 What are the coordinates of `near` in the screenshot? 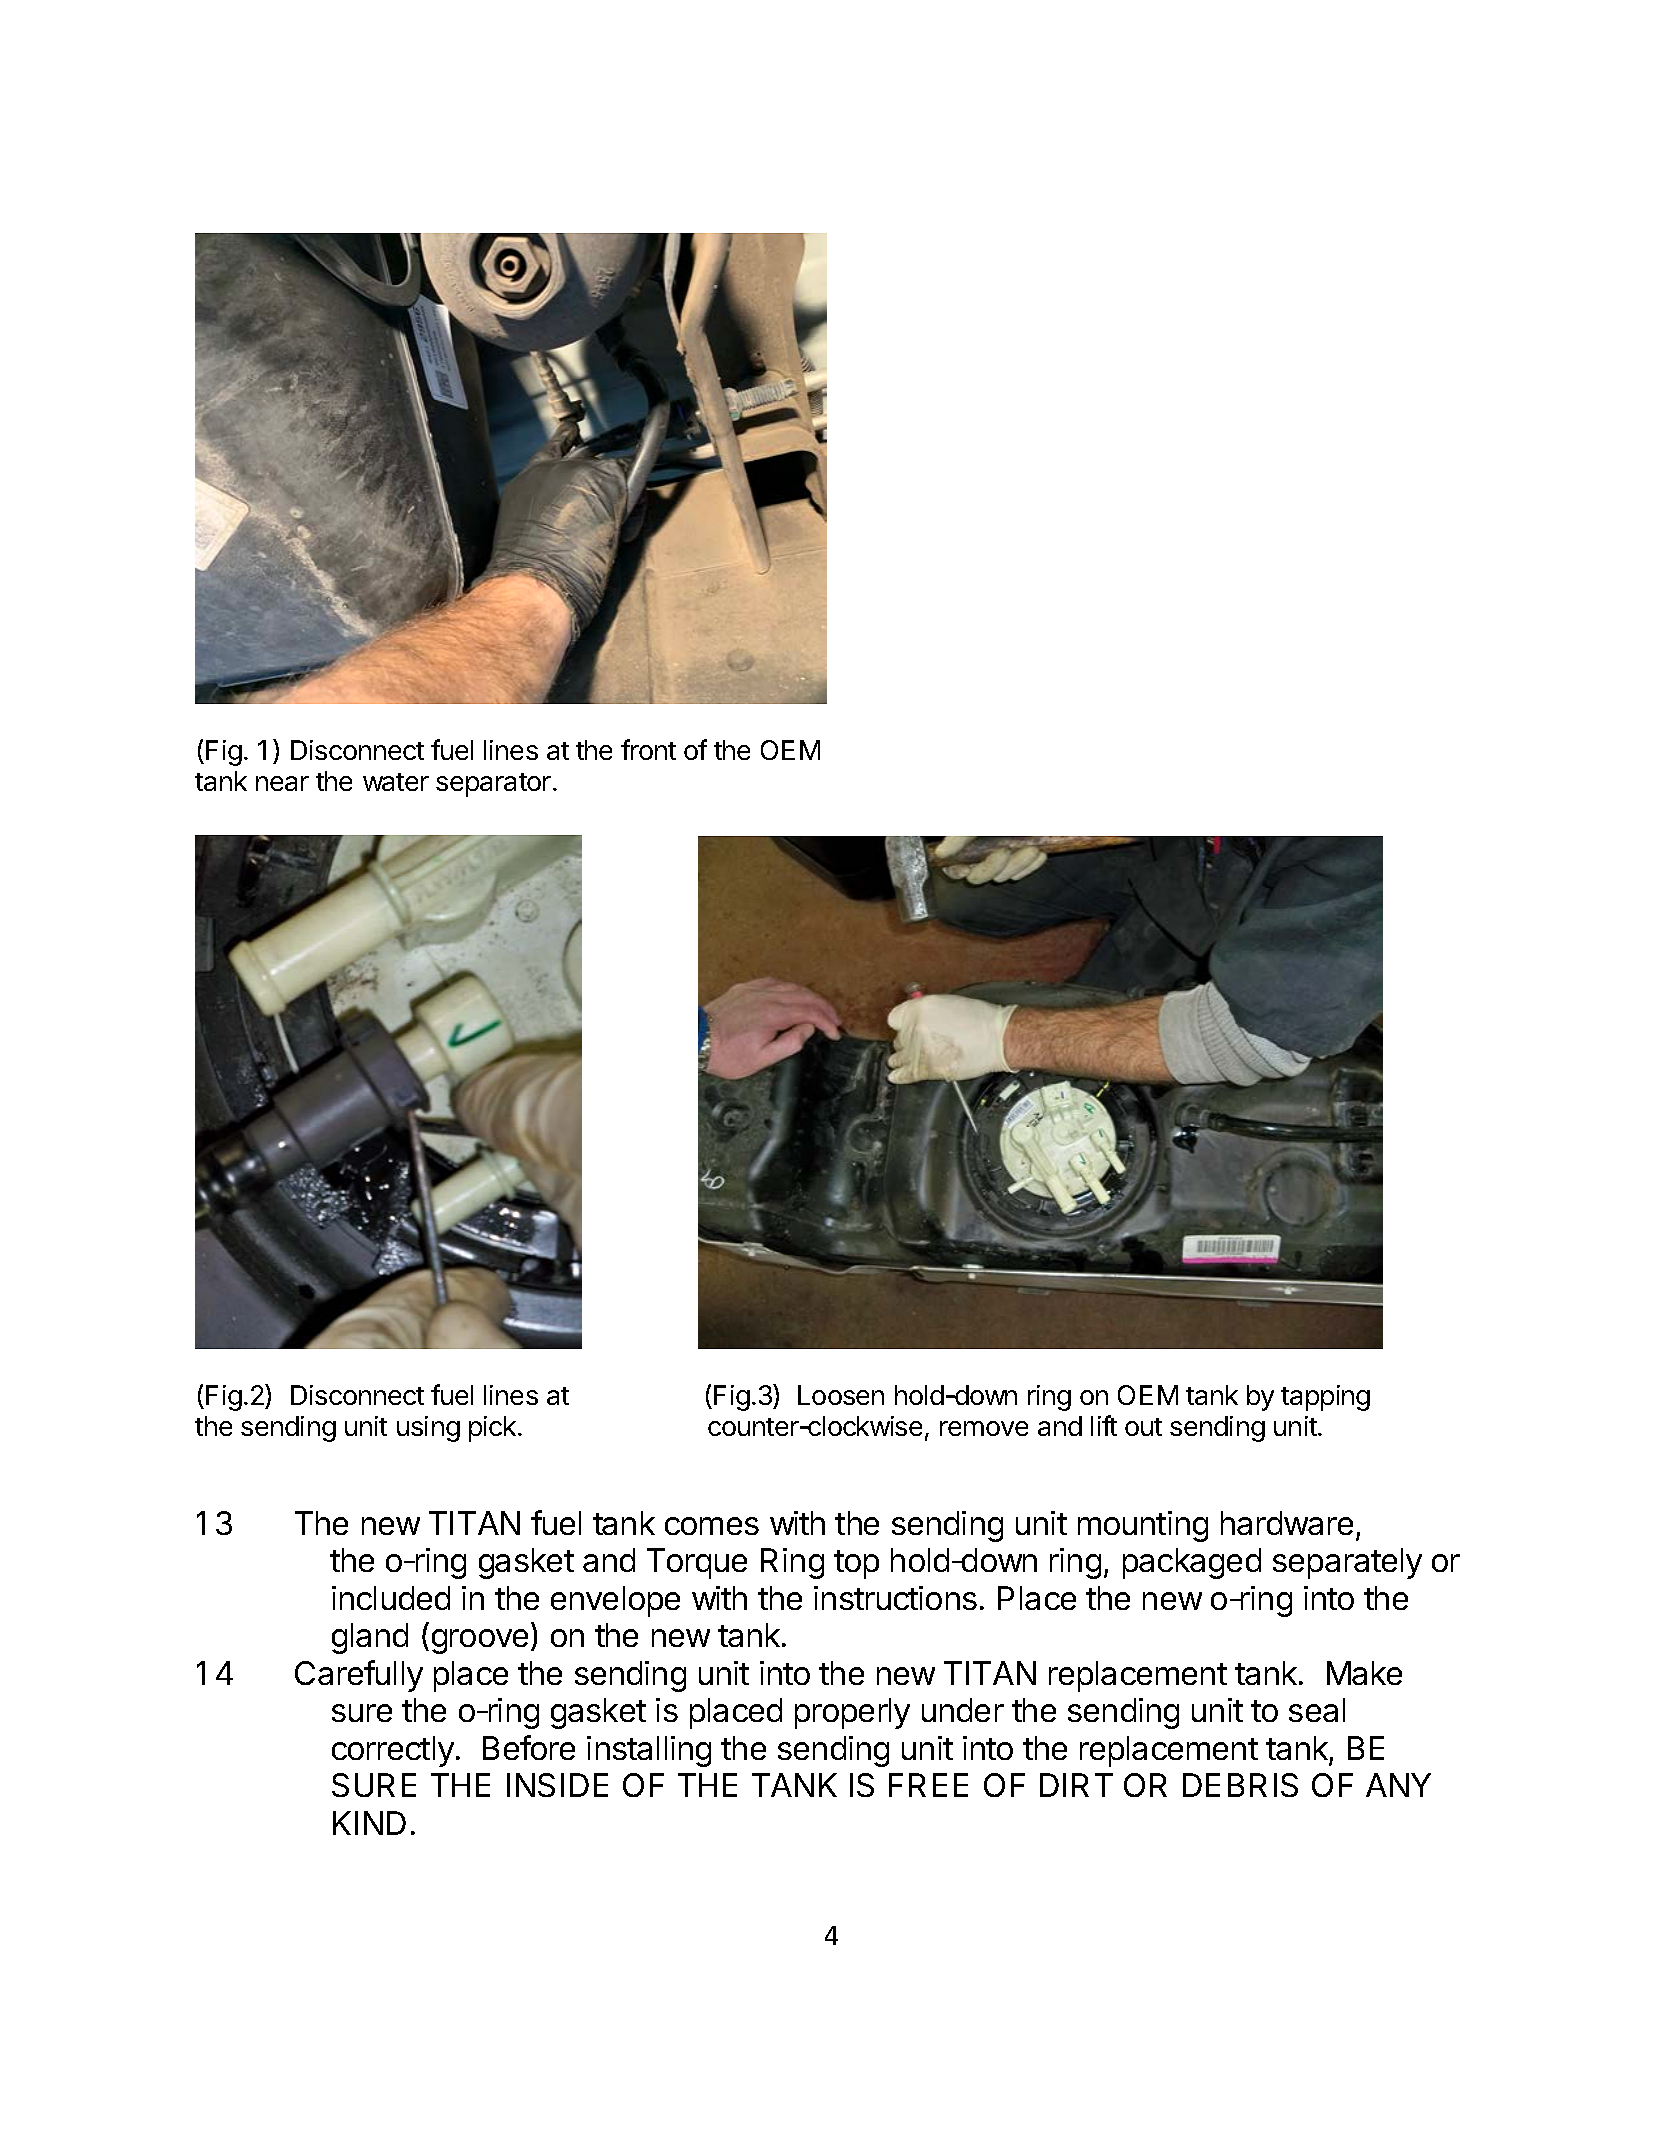 It's located at (282, 783).
